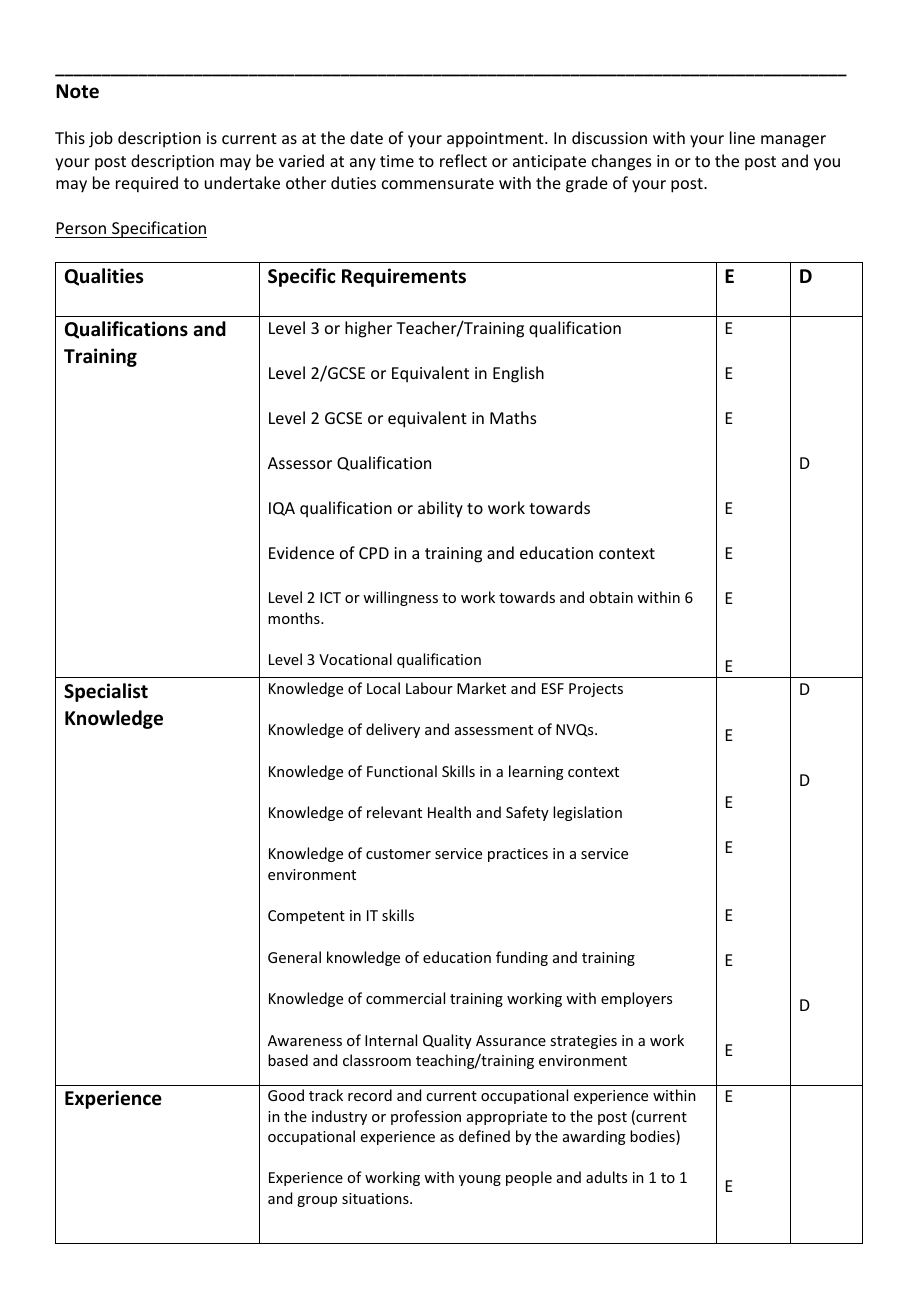  Describe the element at coordinates (742, 137) in the image. I see `line` at that location.
